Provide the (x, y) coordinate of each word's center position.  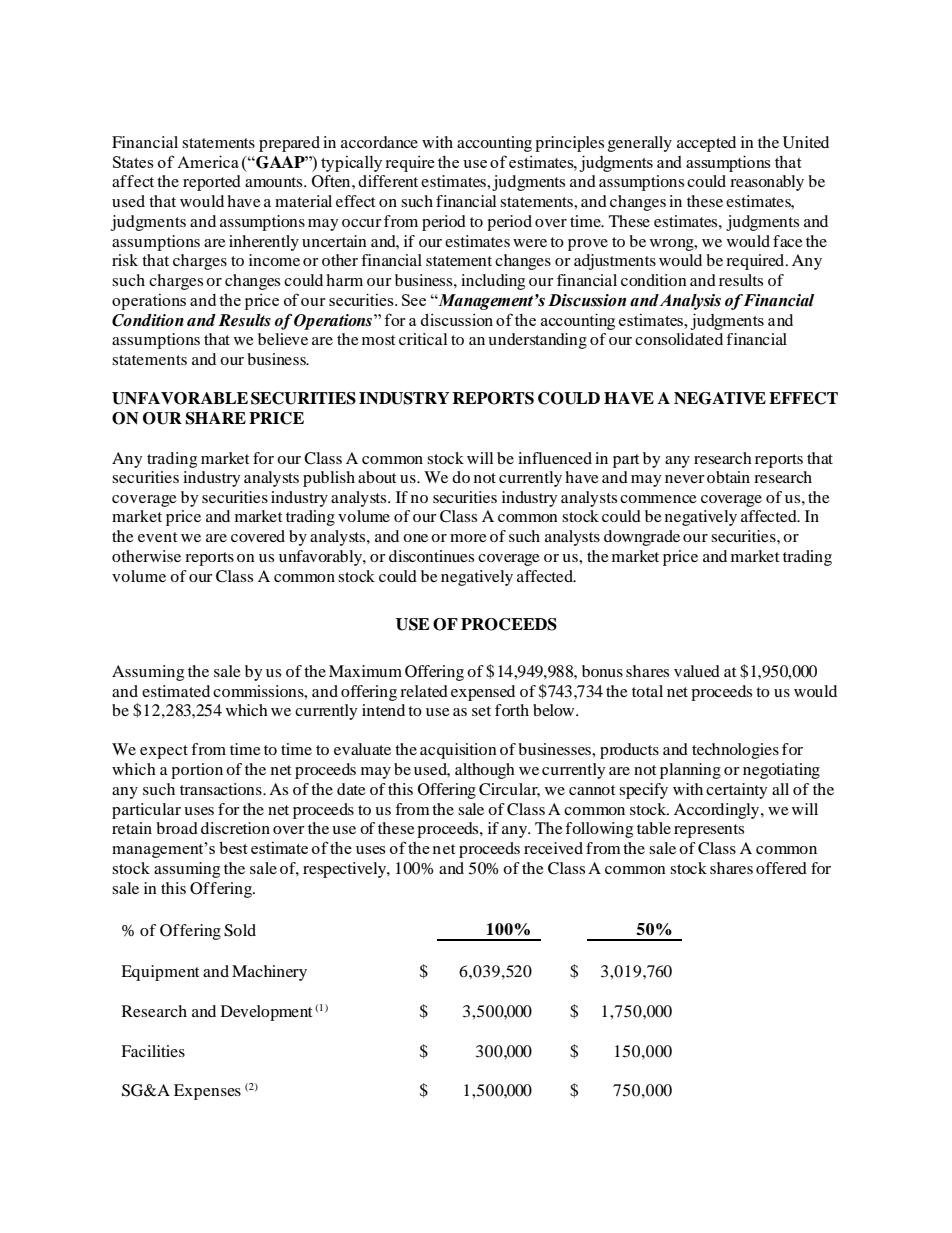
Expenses (207, 1092)
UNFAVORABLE (180, 398)
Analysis (690, 302)
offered (781, 868)
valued (697, 671)
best (233, 847)
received (553, 848)
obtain (728, 477)
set (481, 711)
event (157, 537)
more (468, 538)
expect (164, 752)
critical (423, 339)
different (388, 181)
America (208, 161)
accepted (706, 144)
